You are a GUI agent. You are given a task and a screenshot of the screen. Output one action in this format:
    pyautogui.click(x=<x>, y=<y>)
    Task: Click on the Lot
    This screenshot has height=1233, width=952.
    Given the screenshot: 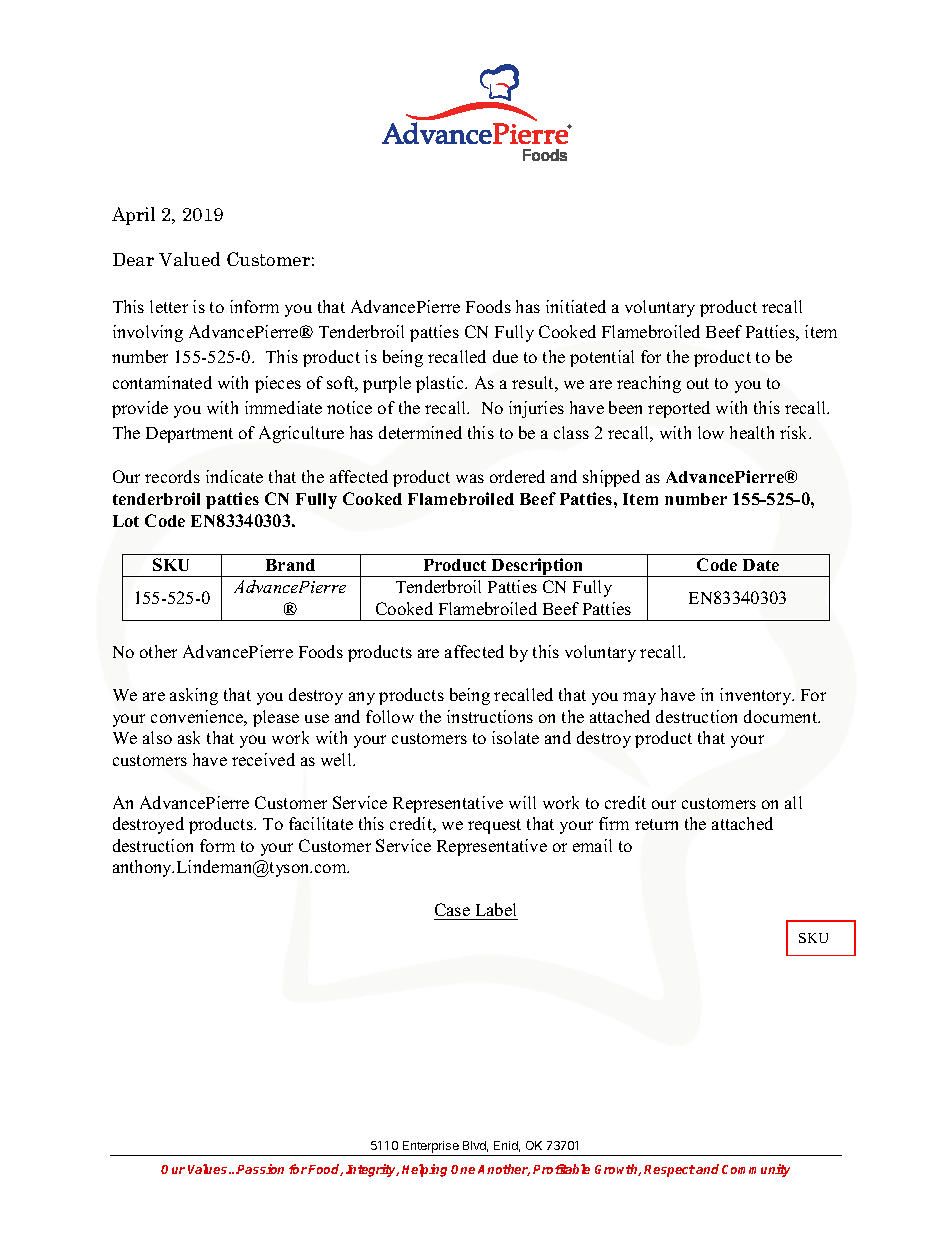 What is the action you would take?
    pyautogui.click(x=126, y=521)
